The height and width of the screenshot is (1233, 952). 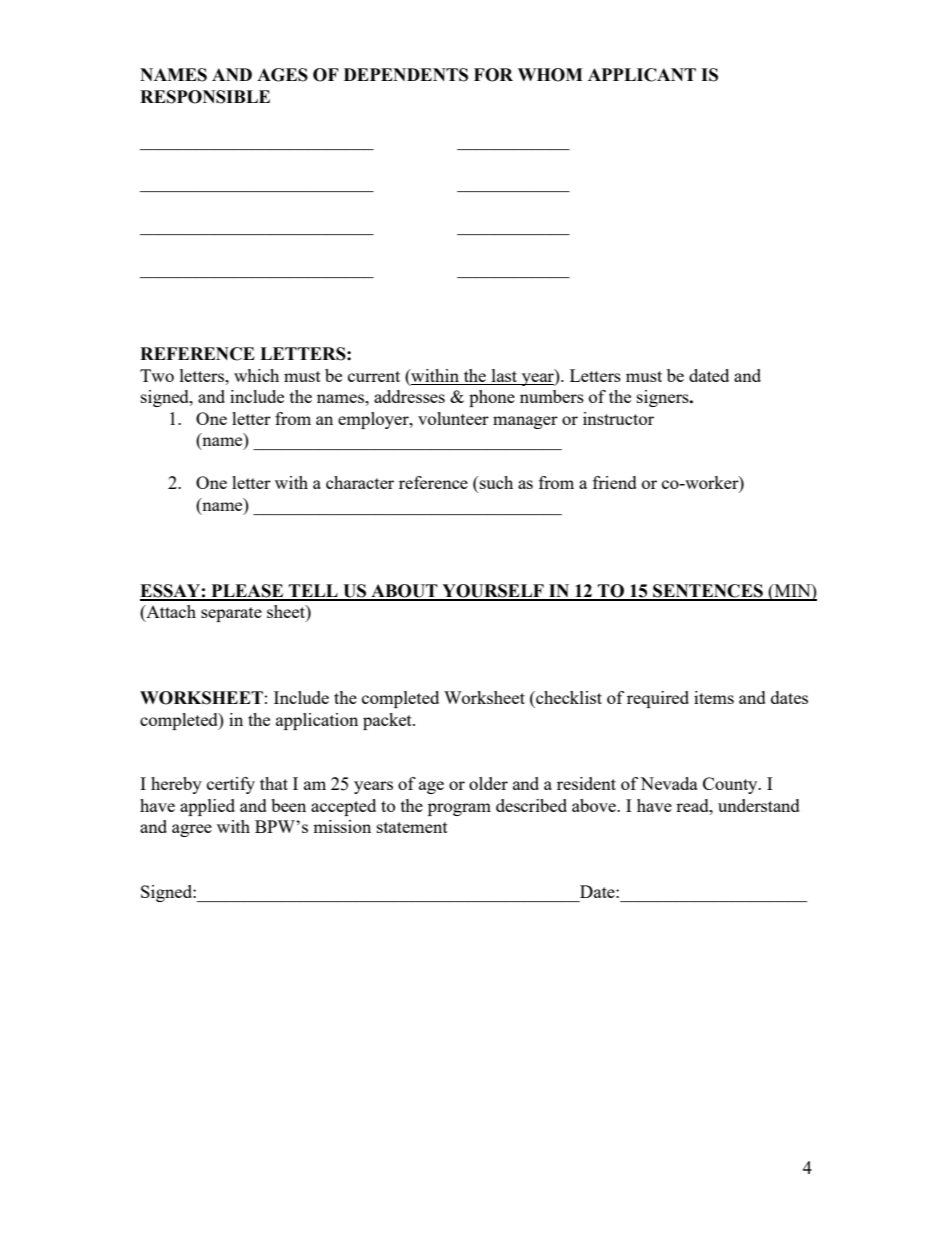 What do you see at coordinates (642, 75) in the screenshot?
I see `APPLICANT` at bounding box center [642, 75].
